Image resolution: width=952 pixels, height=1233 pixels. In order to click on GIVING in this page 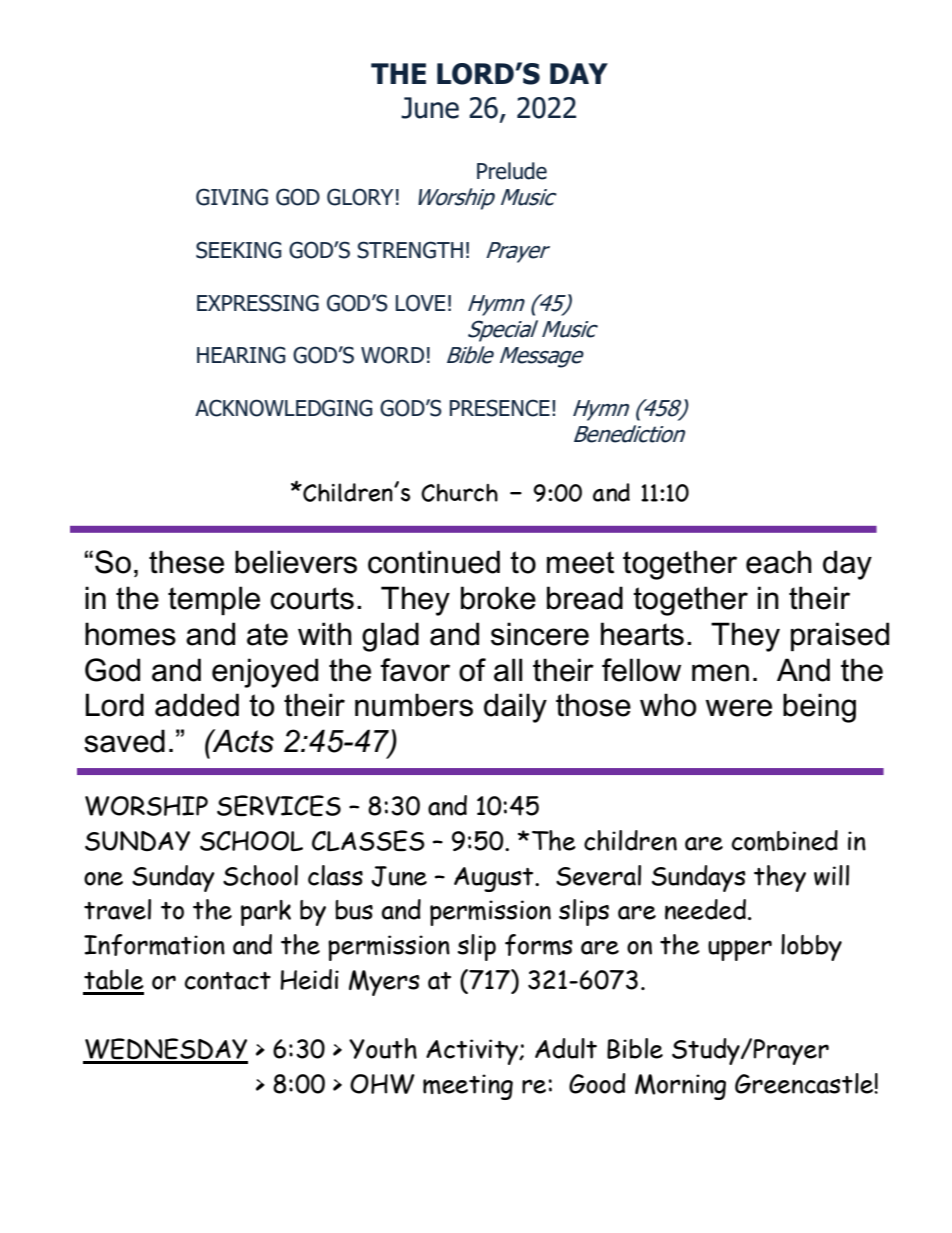, I will do `click(232, 197)`.
